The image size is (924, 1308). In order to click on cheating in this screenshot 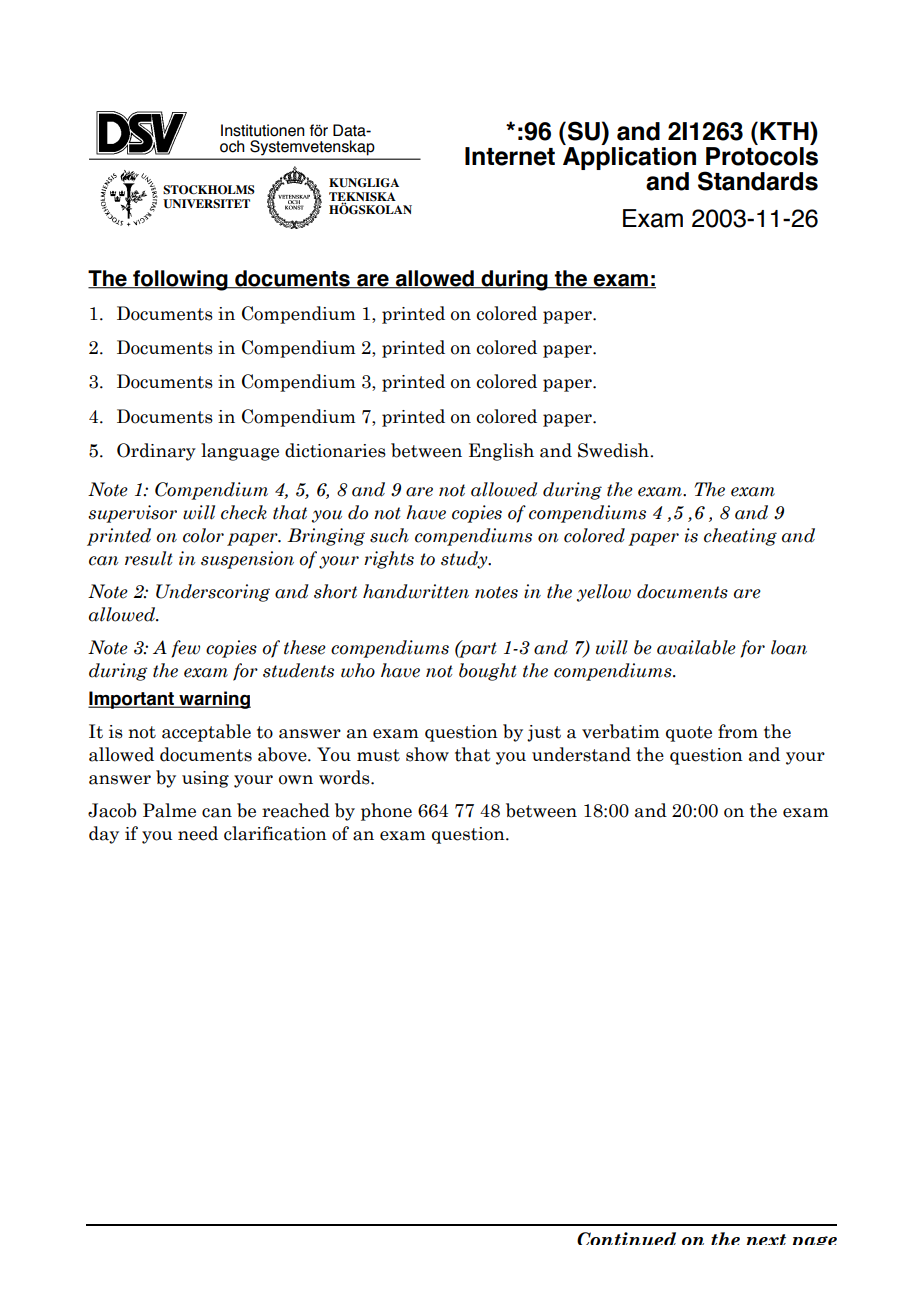, I will do `click(740, 537)`.
